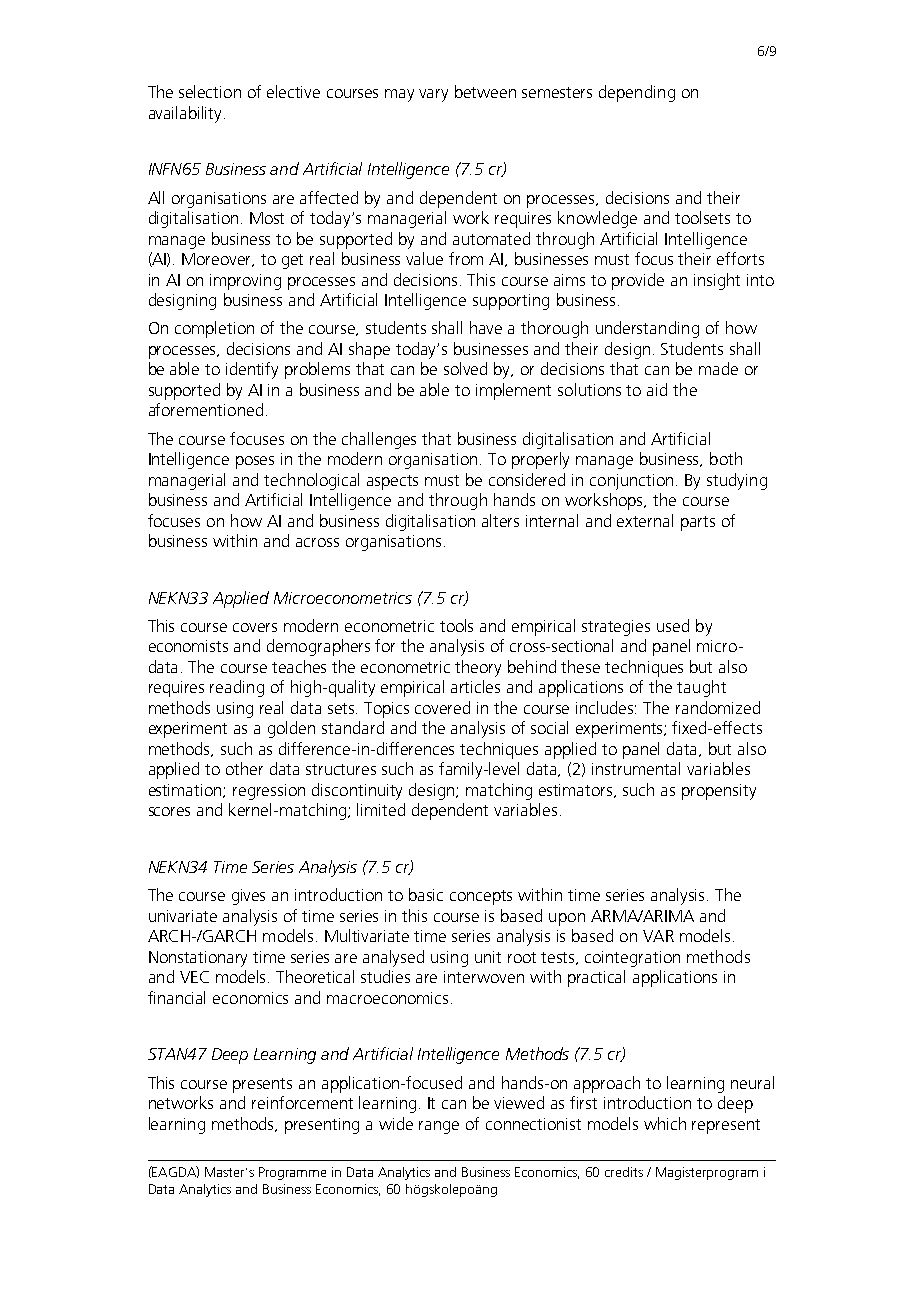 This page has height=1308, width=924. What do you see at coordinates (485, 91) in the page?
I see `between` at bounding box center [485, 91].
